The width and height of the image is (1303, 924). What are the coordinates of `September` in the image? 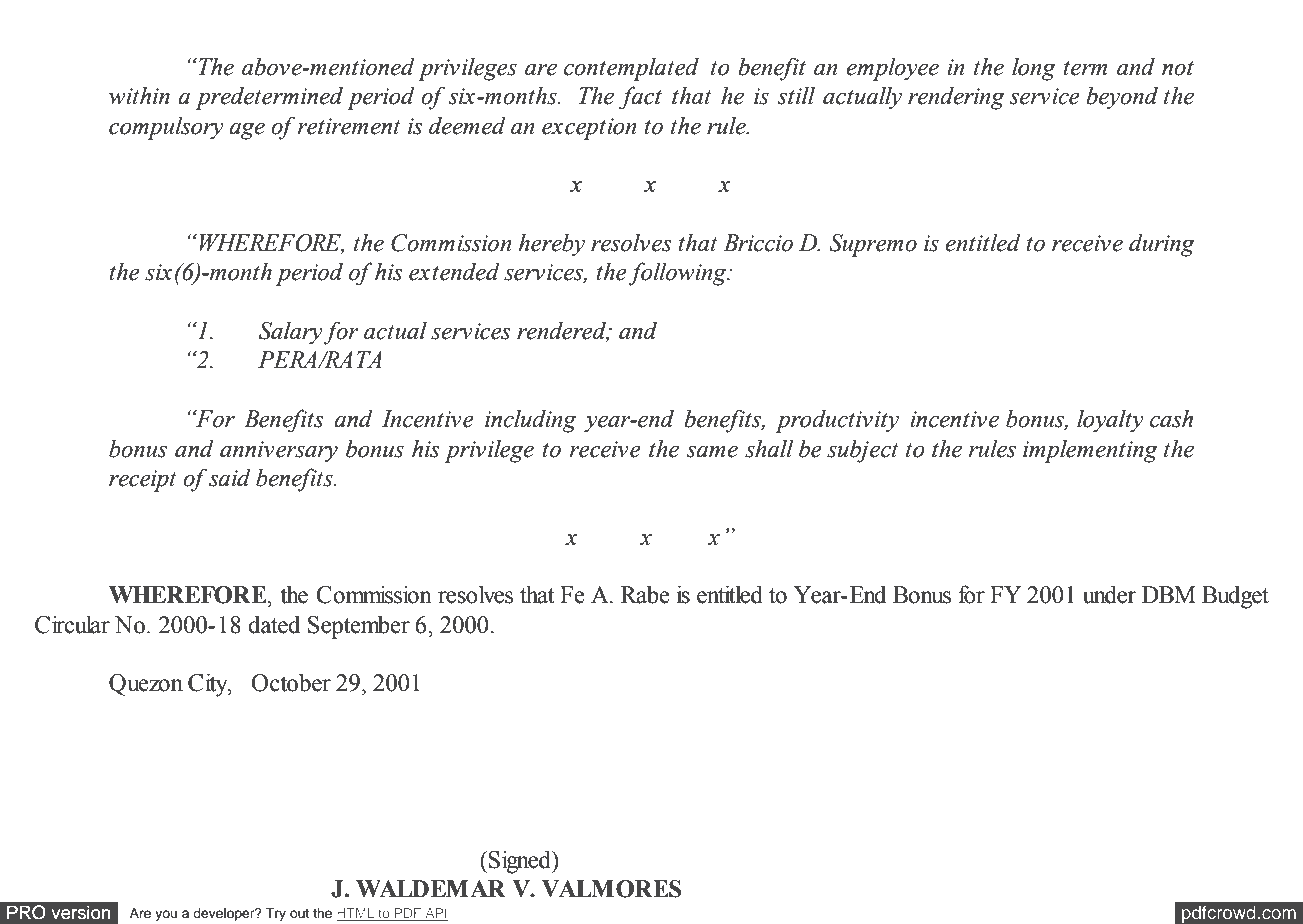 It's located at (359, 627).
